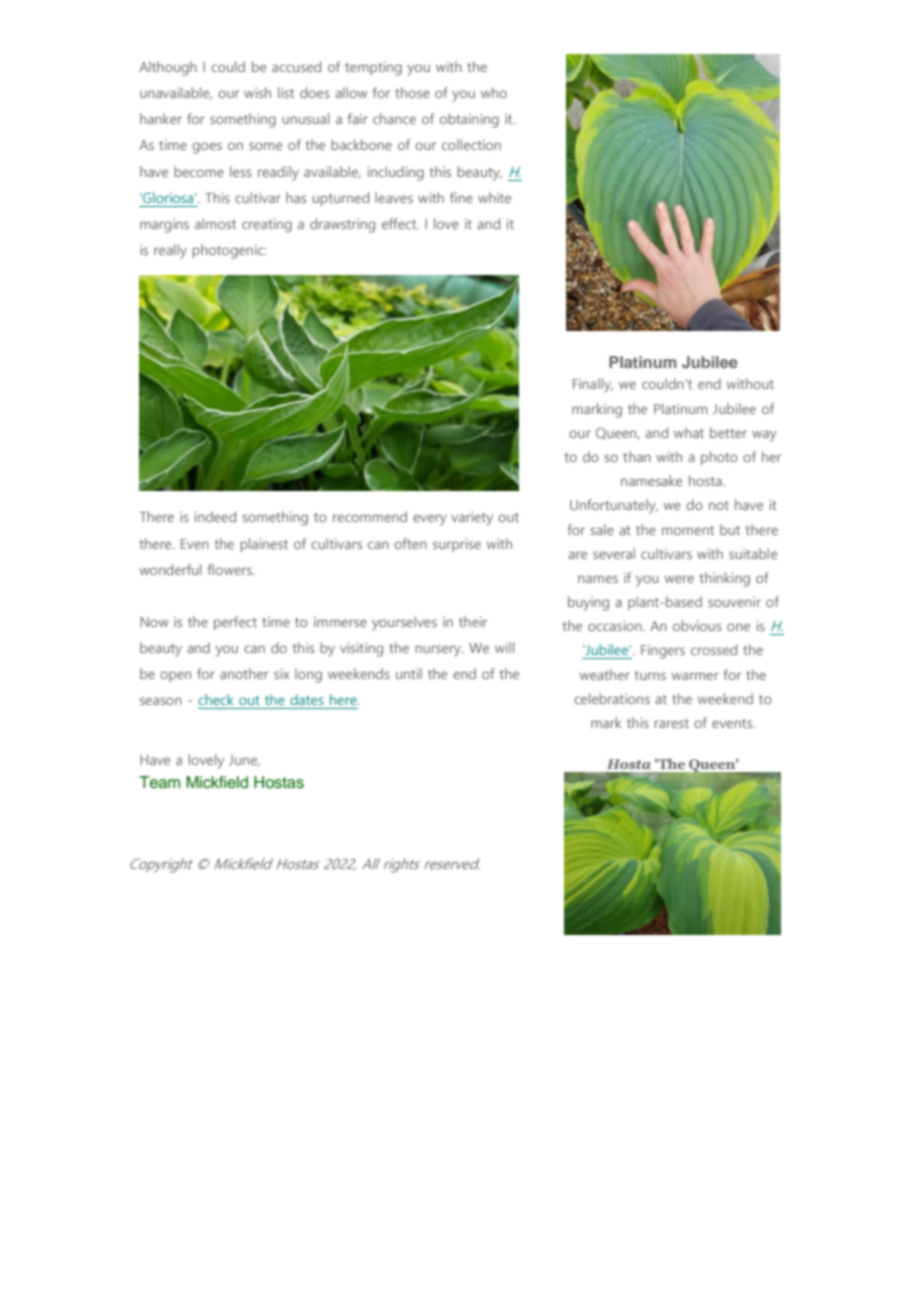  What do you see at coordinates (494, 92) in the page?
I see `who` at bounding box center [494, 92].
